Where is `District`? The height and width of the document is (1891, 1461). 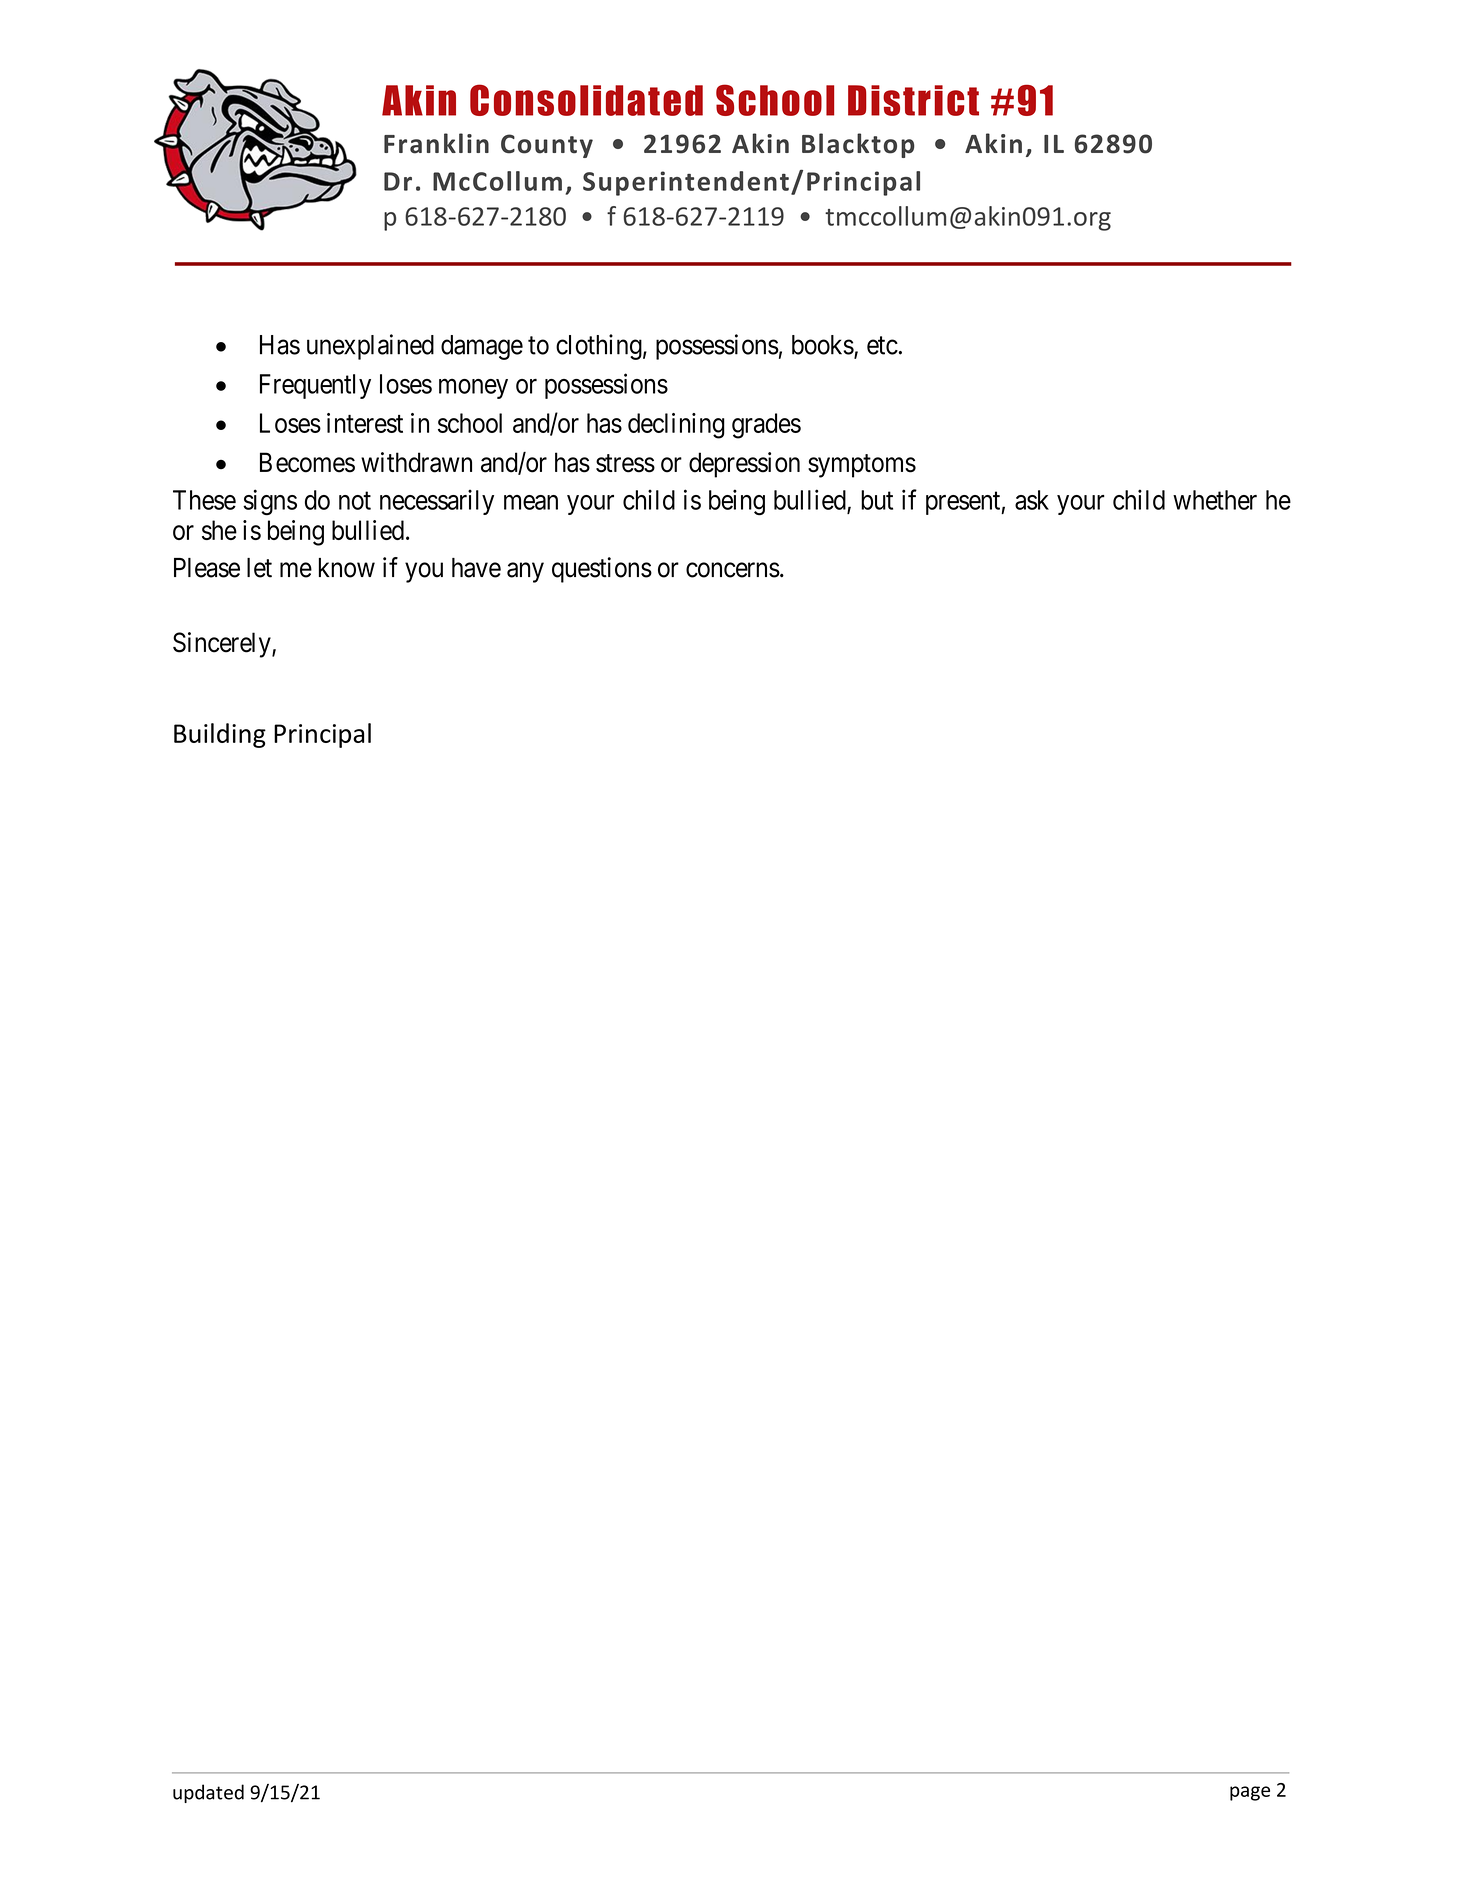 District is located at coordinates (913, 100).
